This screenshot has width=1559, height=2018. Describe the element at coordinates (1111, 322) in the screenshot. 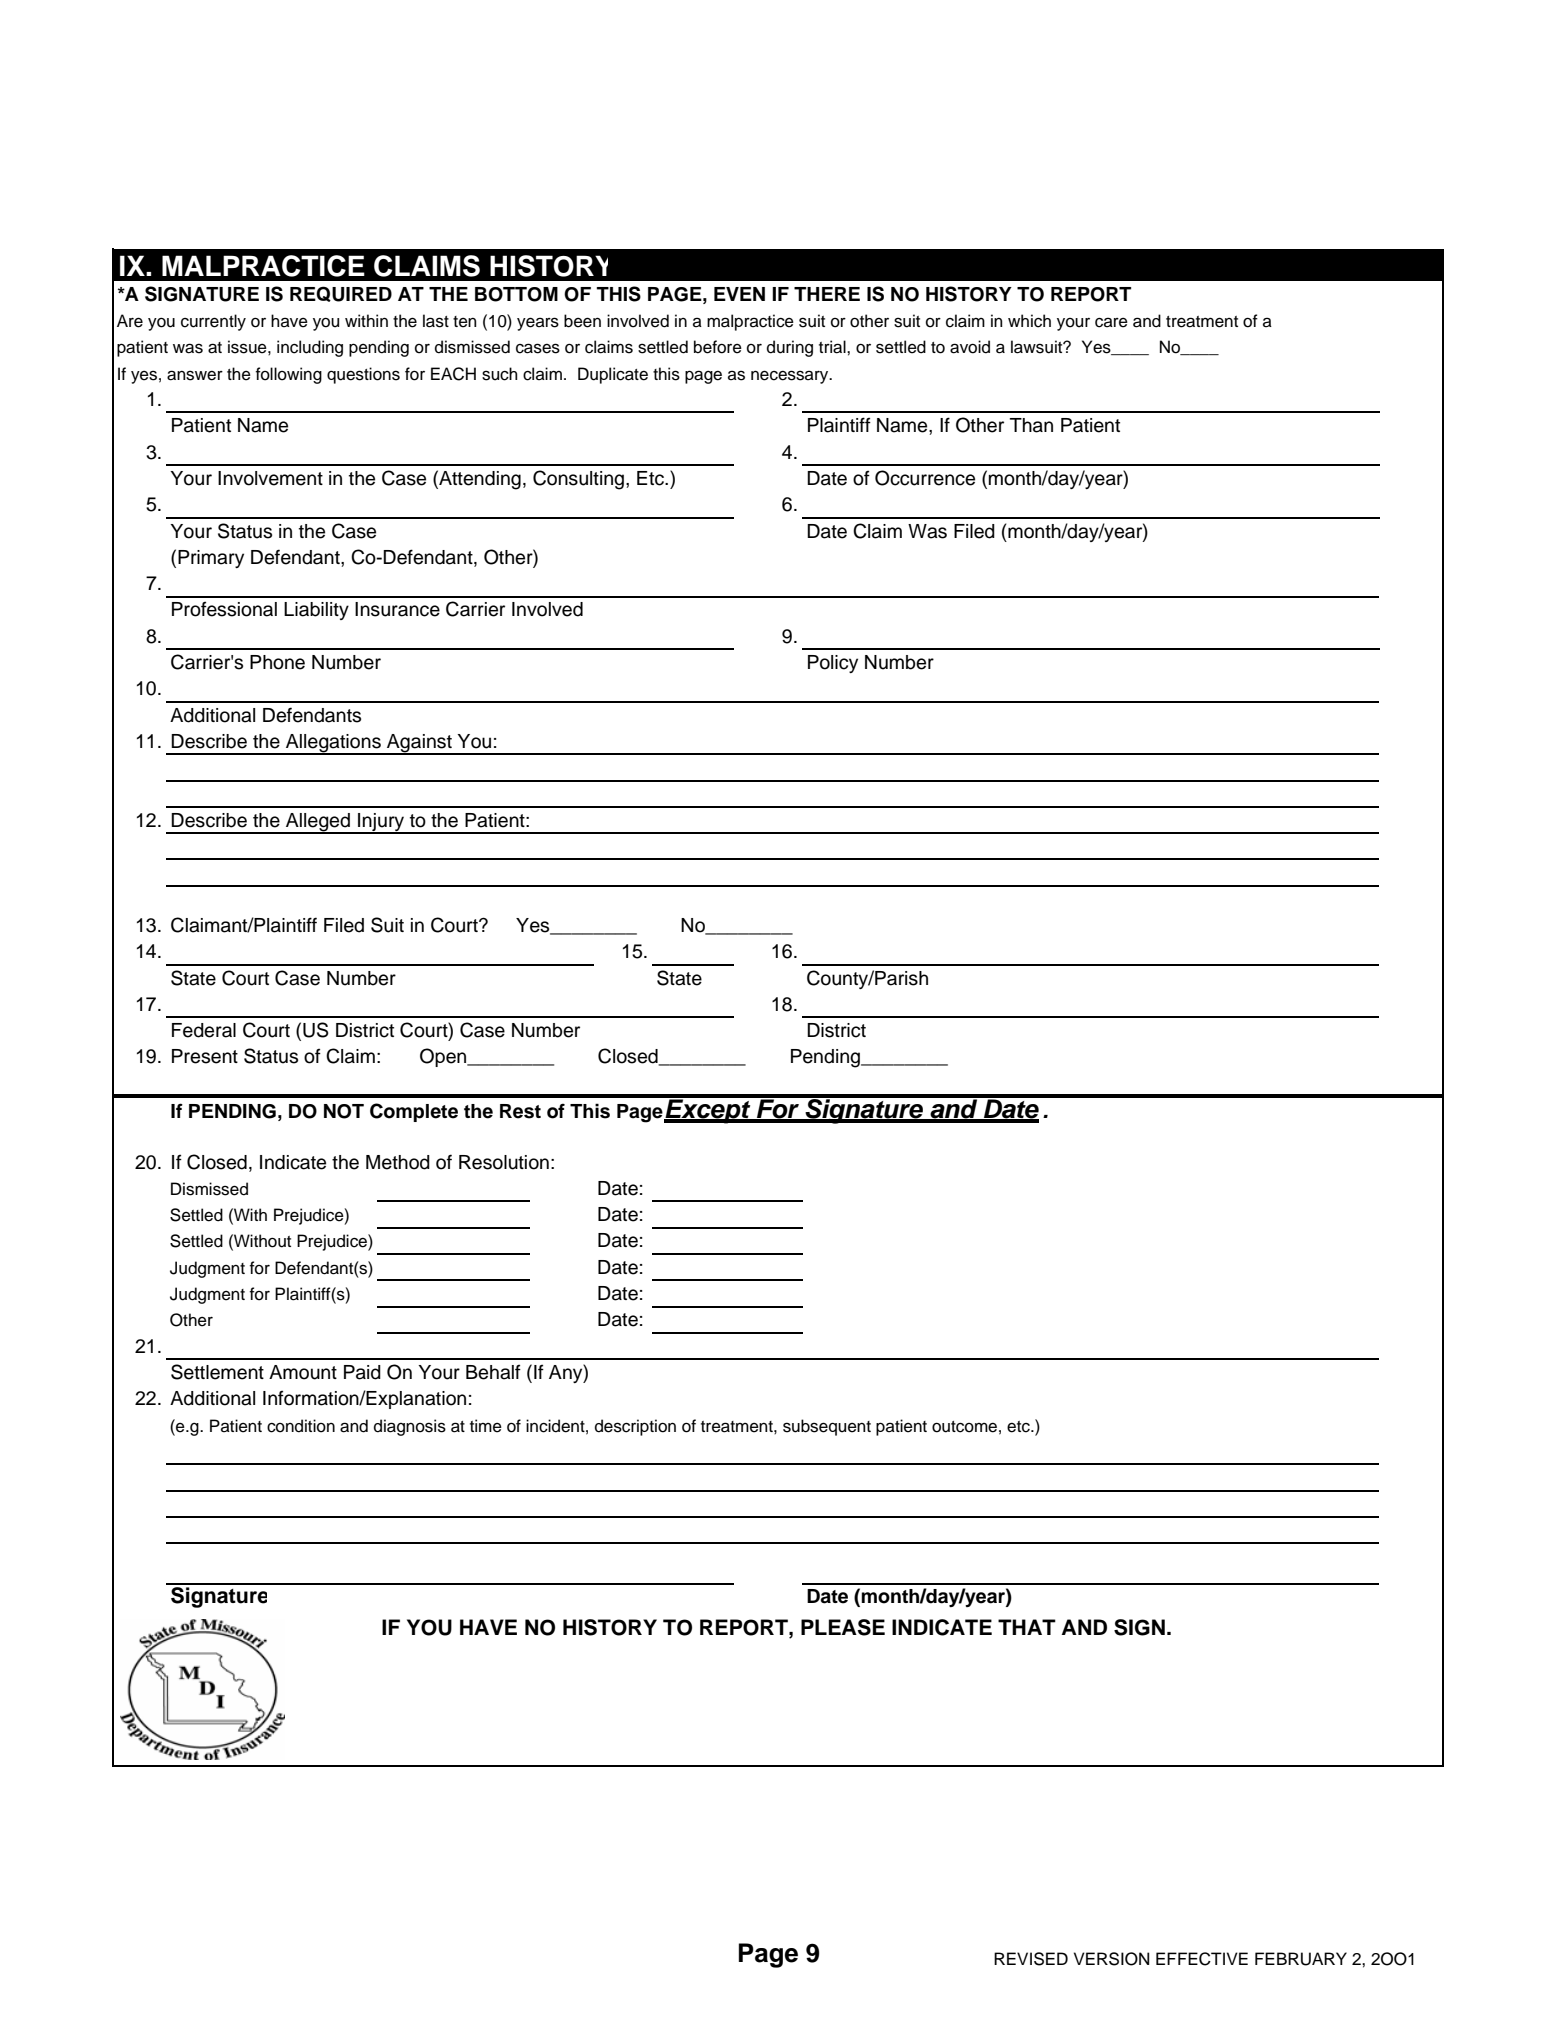

I see `care` at that location.
